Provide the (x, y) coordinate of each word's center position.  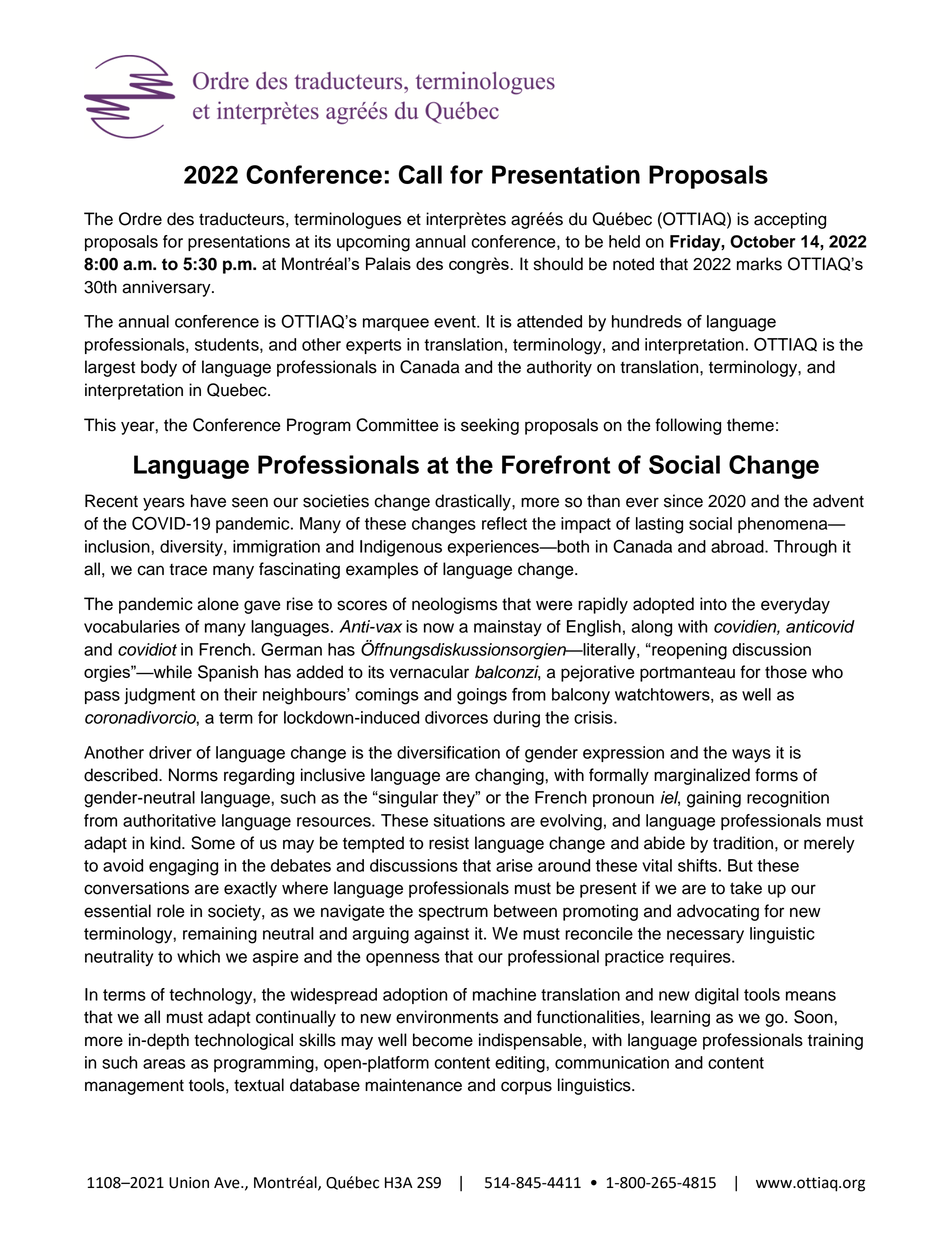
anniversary (167, 288)
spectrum (453, 913)
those (786, 672)
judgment (159, 696)
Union (189, 1183)
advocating (718, 912)
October (763, 241)
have (208, 501)
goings (482, 696)
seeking (490, 426)
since (683, 501)
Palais (388, 263)
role (171, 911)
